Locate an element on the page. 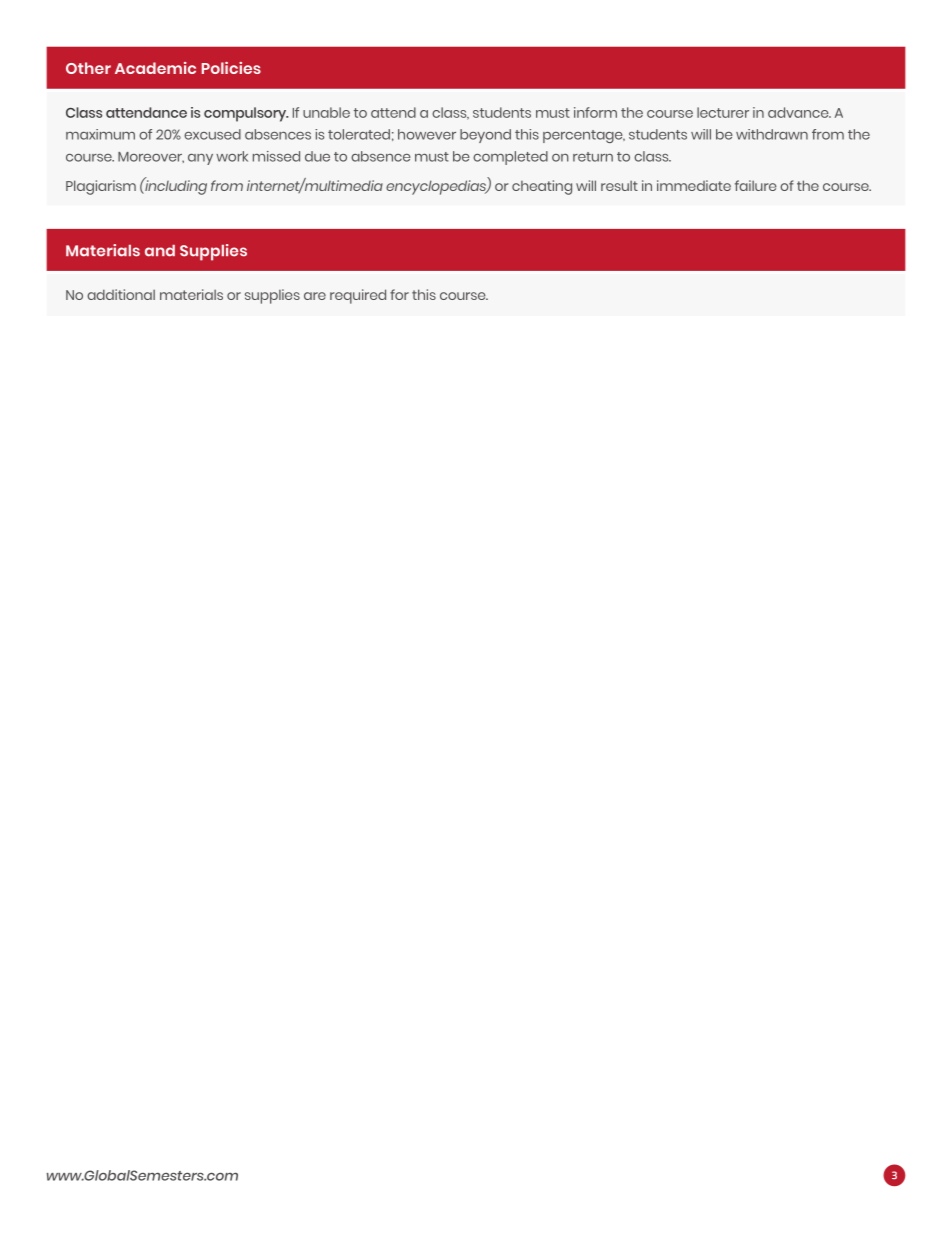 The width and height of the page is (952, 1233). required is located at coordinates (358, 296).
